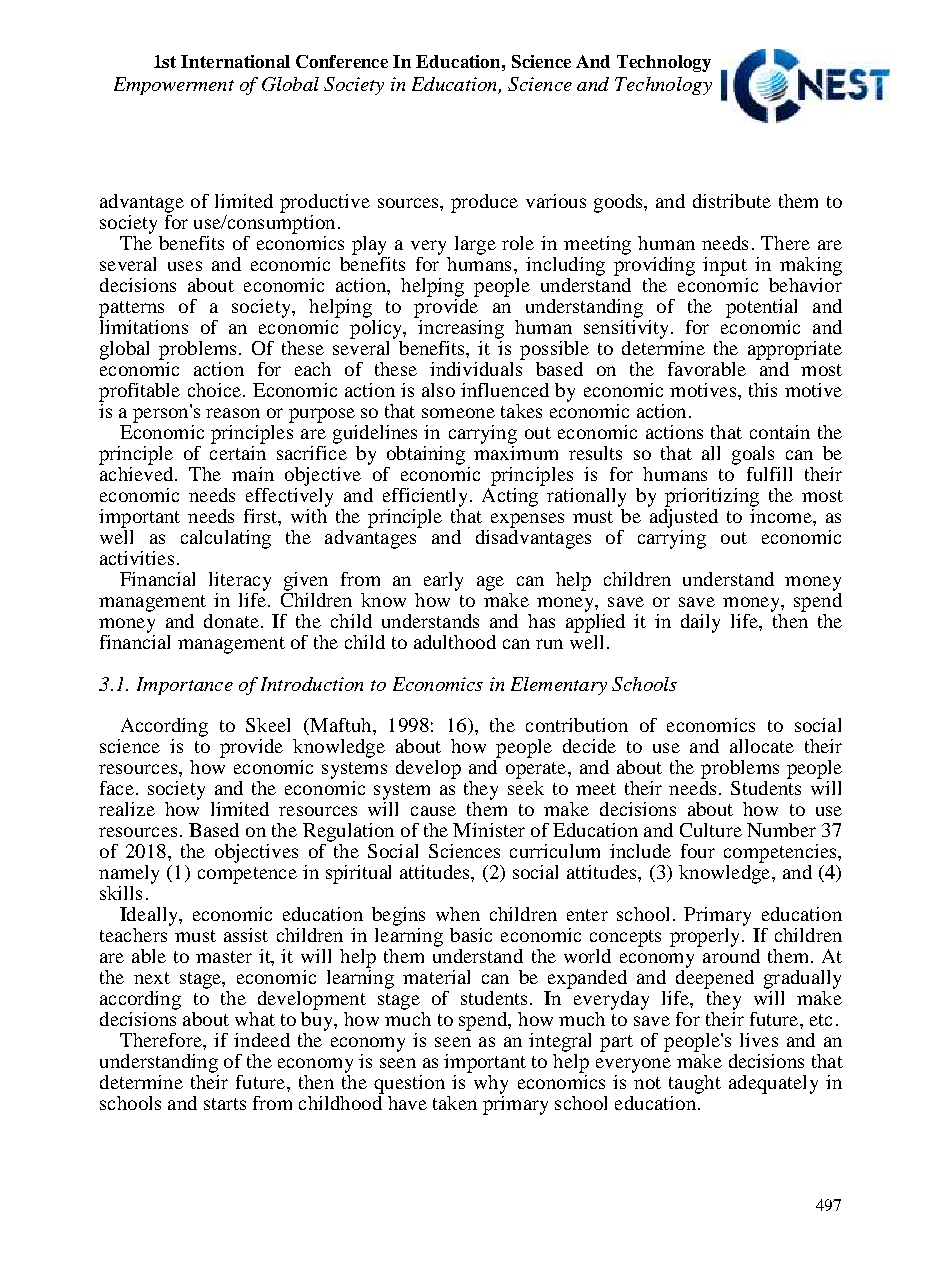 This screenshot has width=931, height=1288. What do you see at coordinates (489, 830) in the screenshot?
I see `Minister` at bounding box center [489, 830].
